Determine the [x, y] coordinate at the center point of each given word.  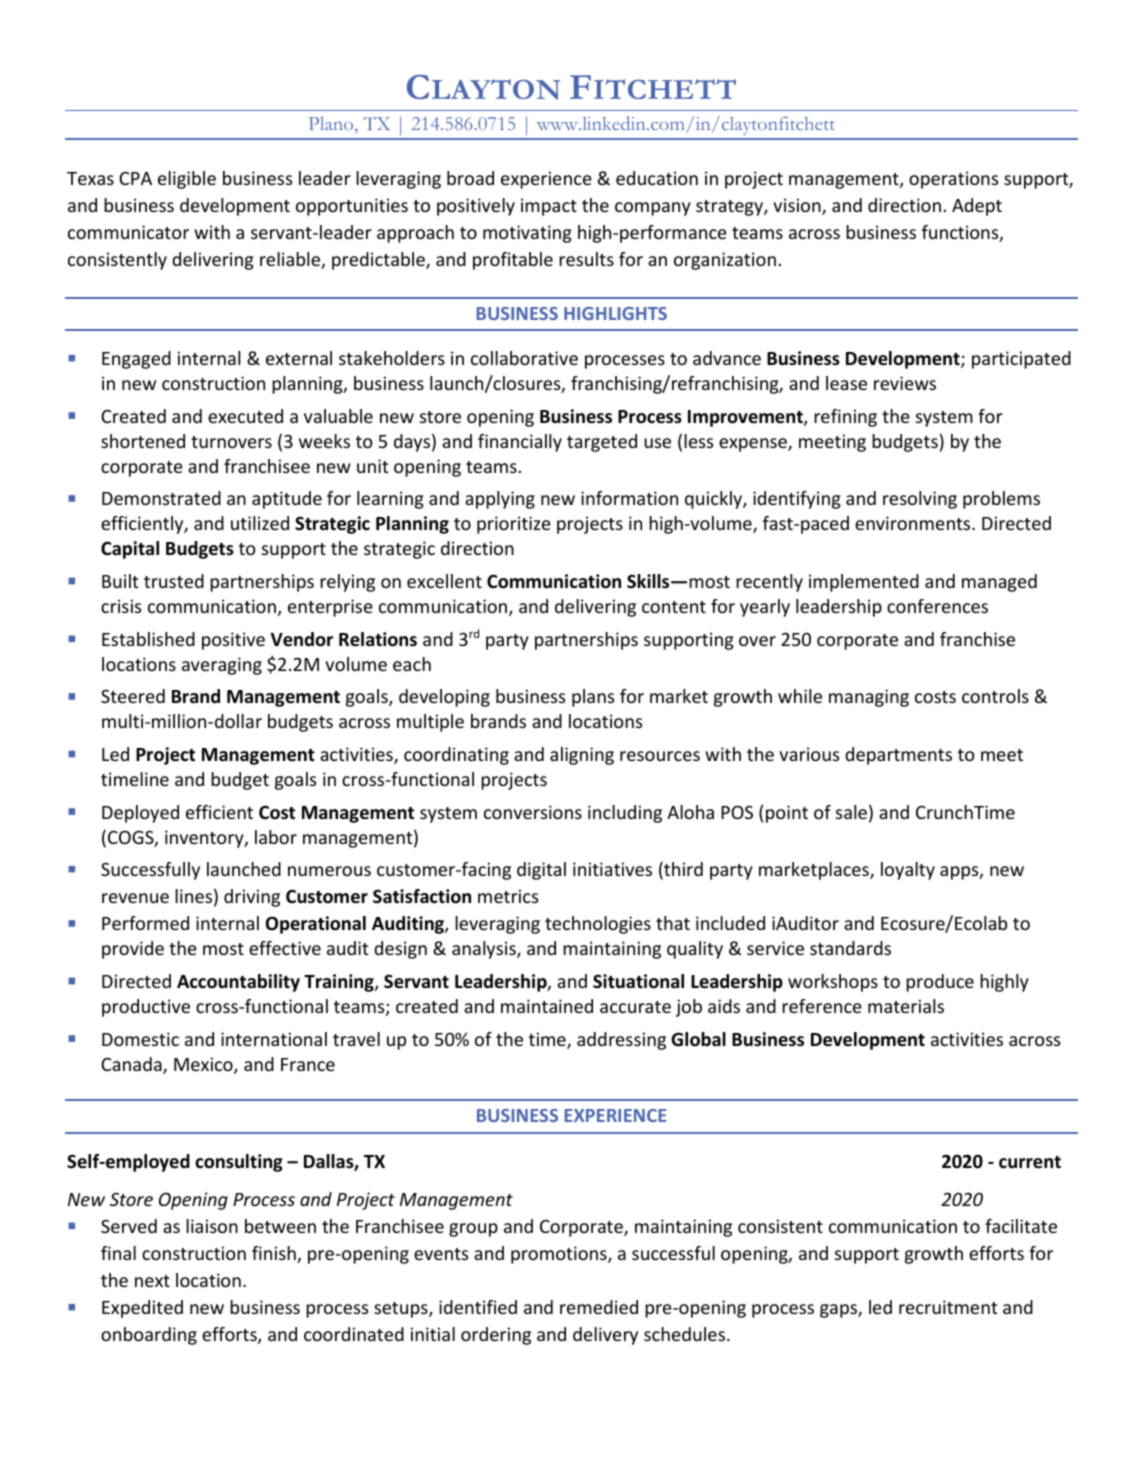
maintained [547, 1006]
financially [520, 443]
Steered [133, 696]
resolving [920, 500]
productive [146, 1008]
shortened [143, 441]
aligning [582, 756]
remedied [599, 1307]
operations [953, 180]
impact [549, 207]
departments [898, 756]
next [152, 1281]
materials [906, 1006]
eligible [187, 180]
